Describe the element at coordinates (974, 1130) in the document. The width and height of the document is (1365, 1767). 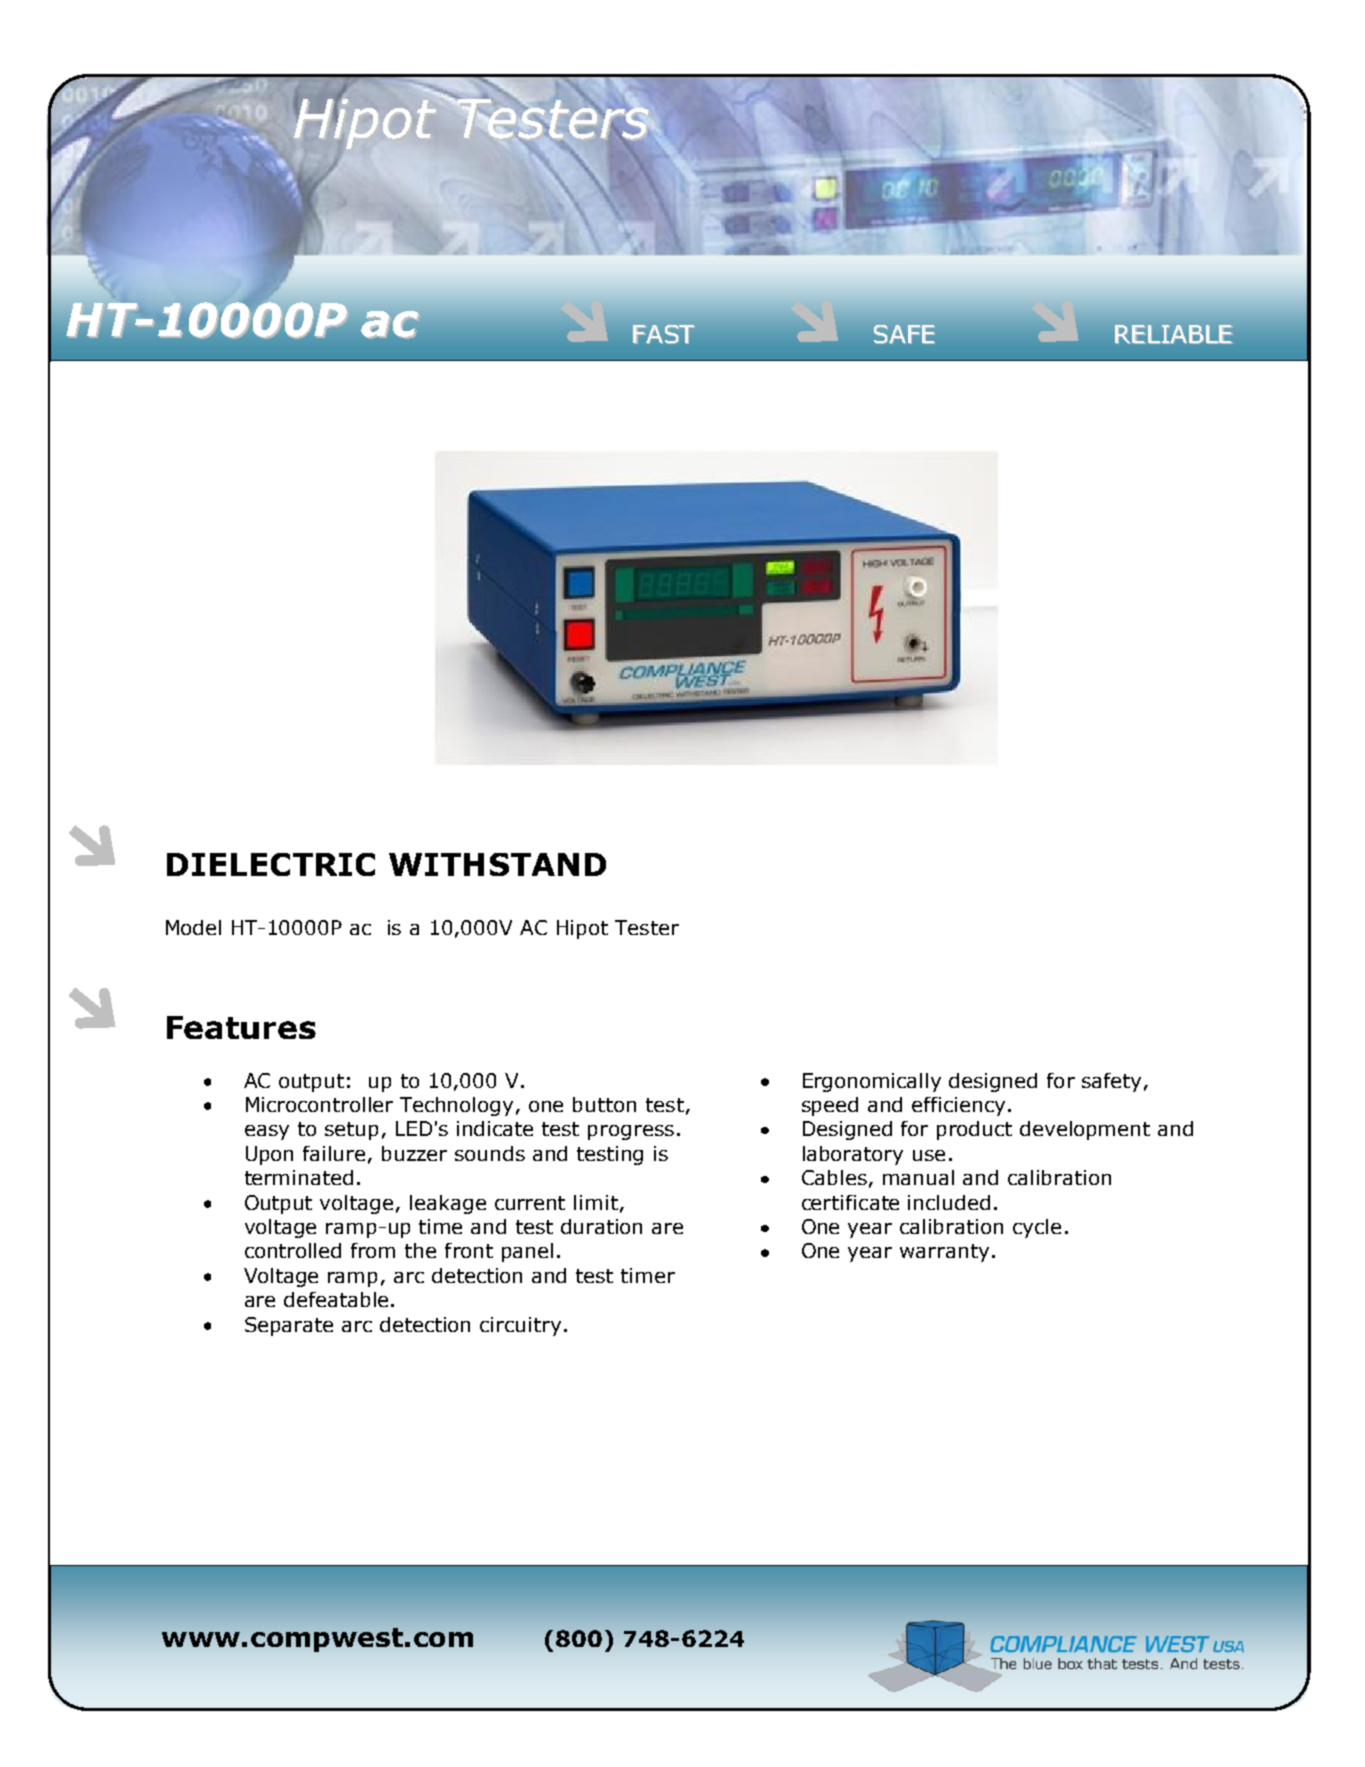
I see `product` at that location.
